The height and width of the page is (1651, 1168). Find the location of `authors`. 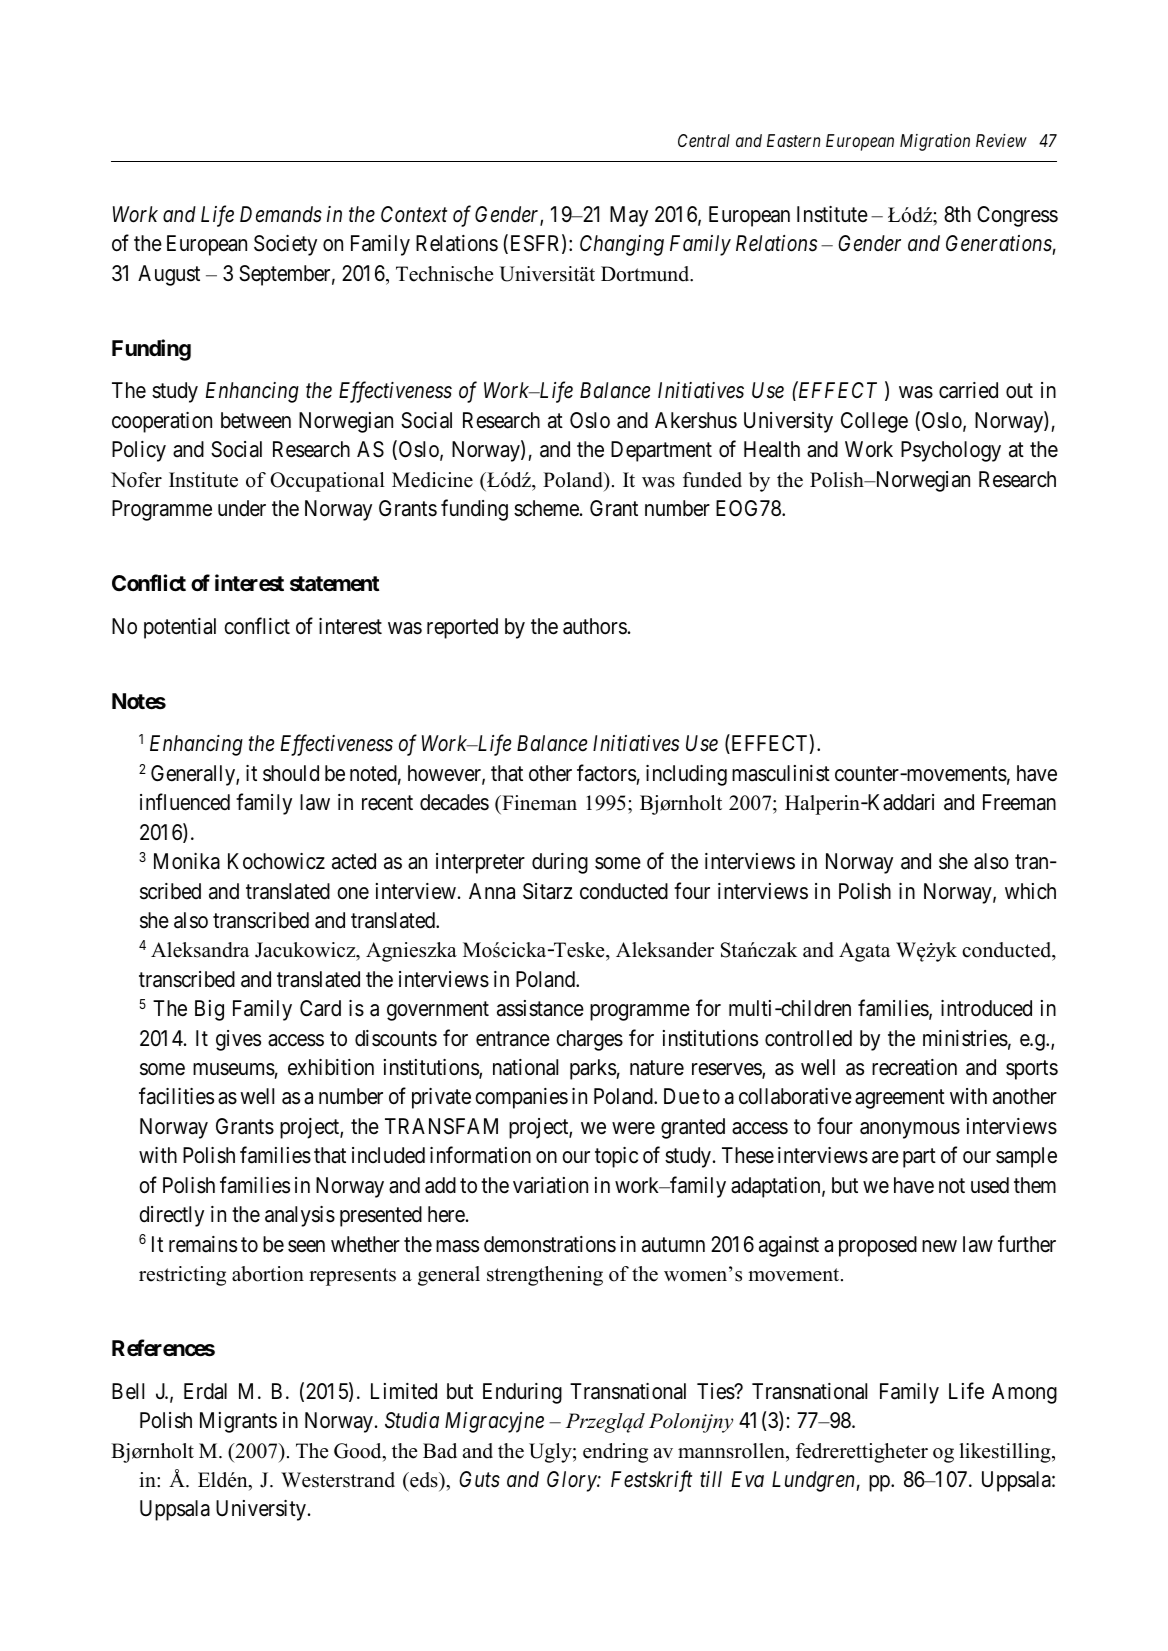

authors is located at coordinates (595, 626).
